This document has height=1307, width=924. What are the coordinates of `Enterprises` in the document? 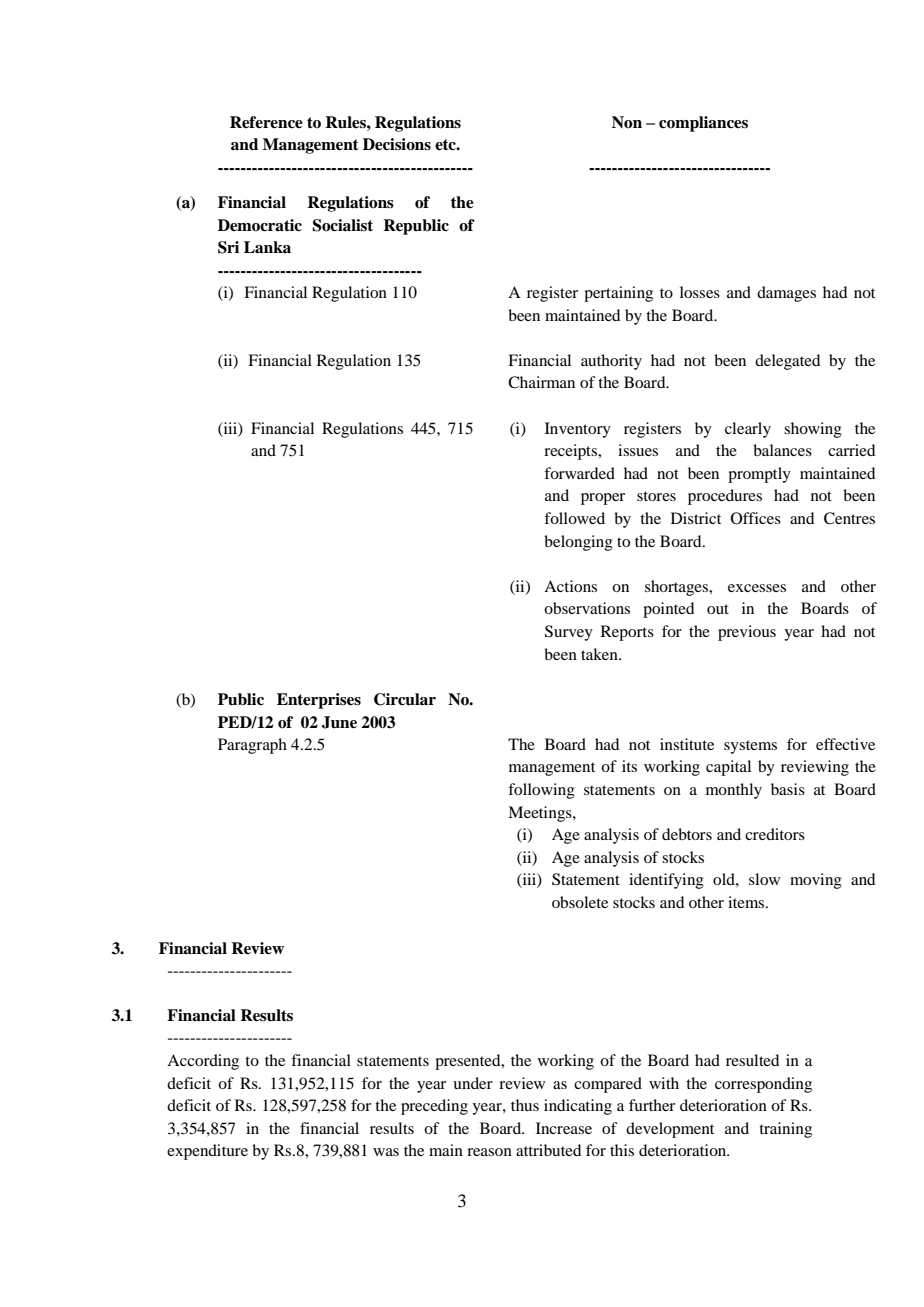 It's located at (319, 701).
